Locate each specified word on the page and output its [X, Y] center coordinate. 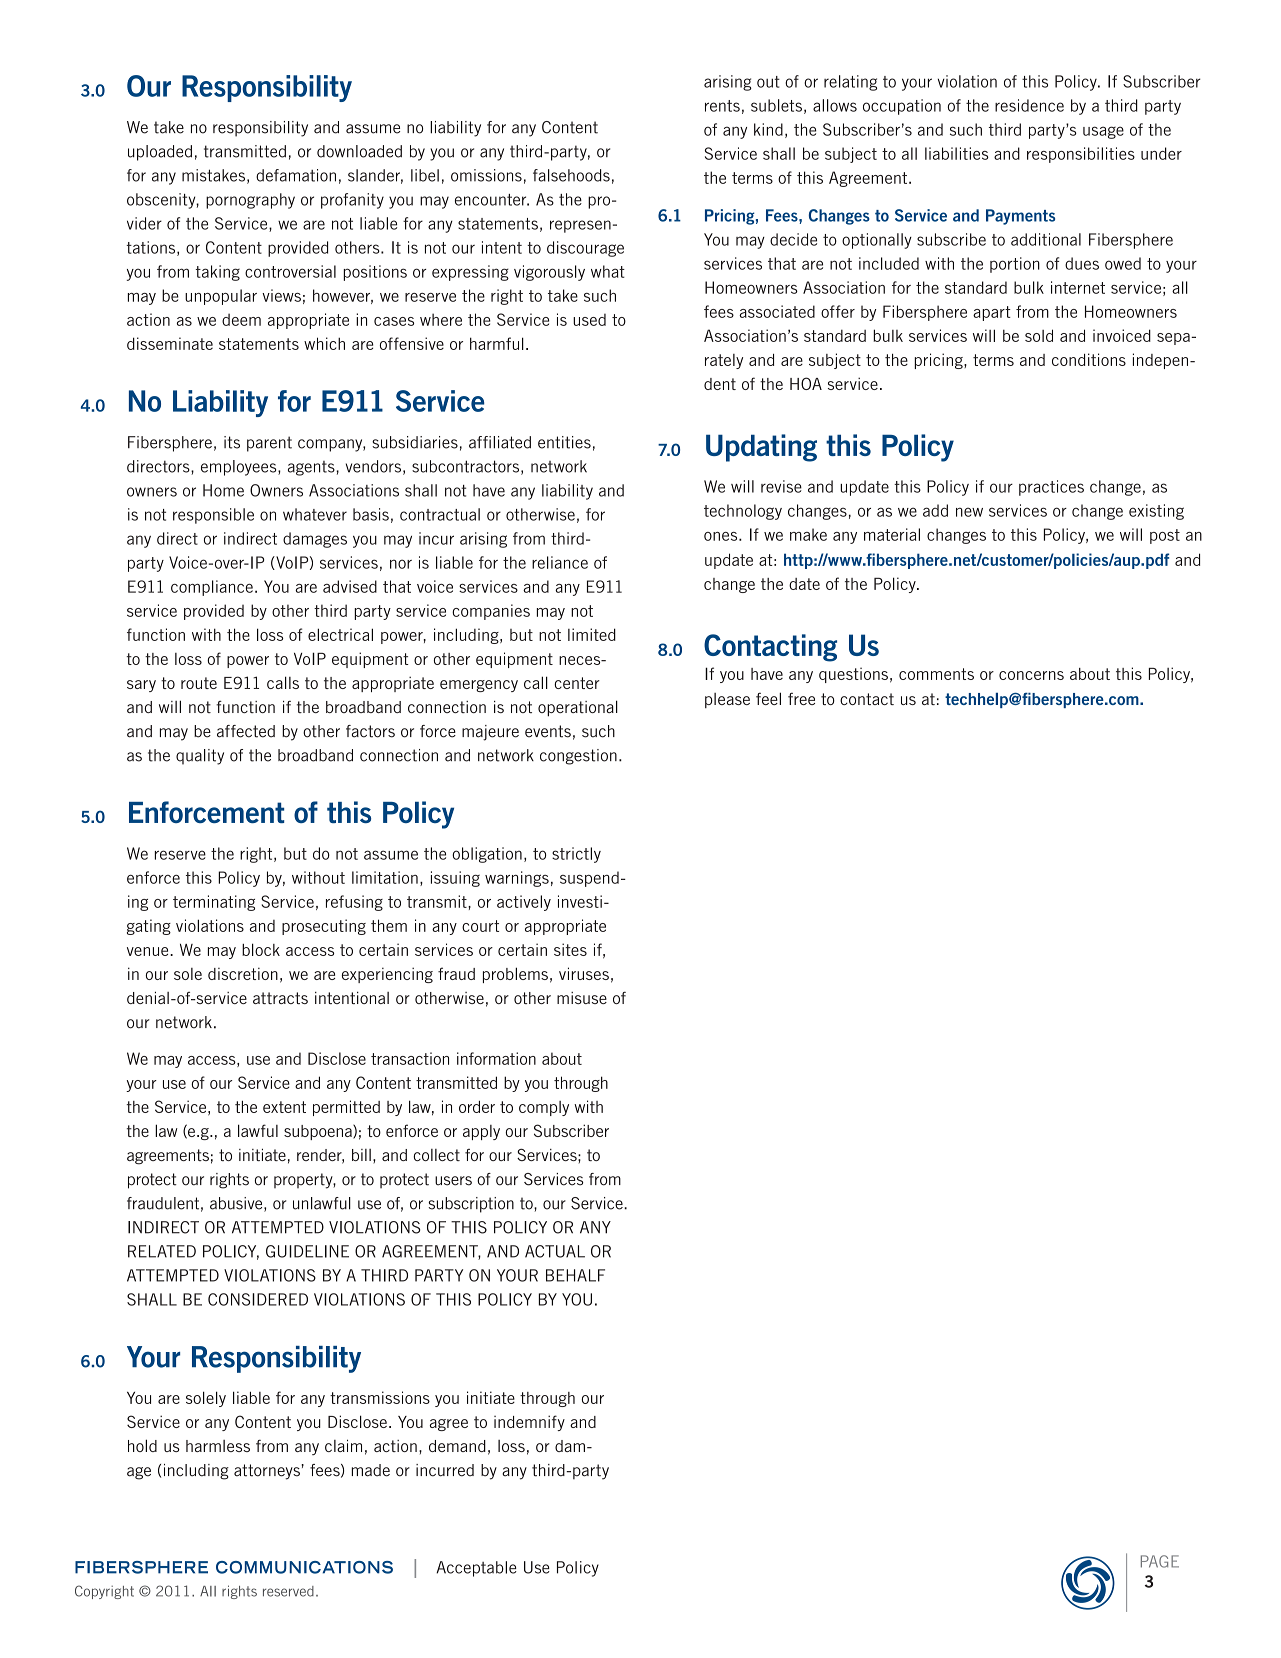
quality [200, 757]
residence [1029, 105]
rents [722, 106]
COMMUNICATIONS [304, 1567]
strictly [576, 855]
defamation [296, 175]
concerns [1031, 675]
